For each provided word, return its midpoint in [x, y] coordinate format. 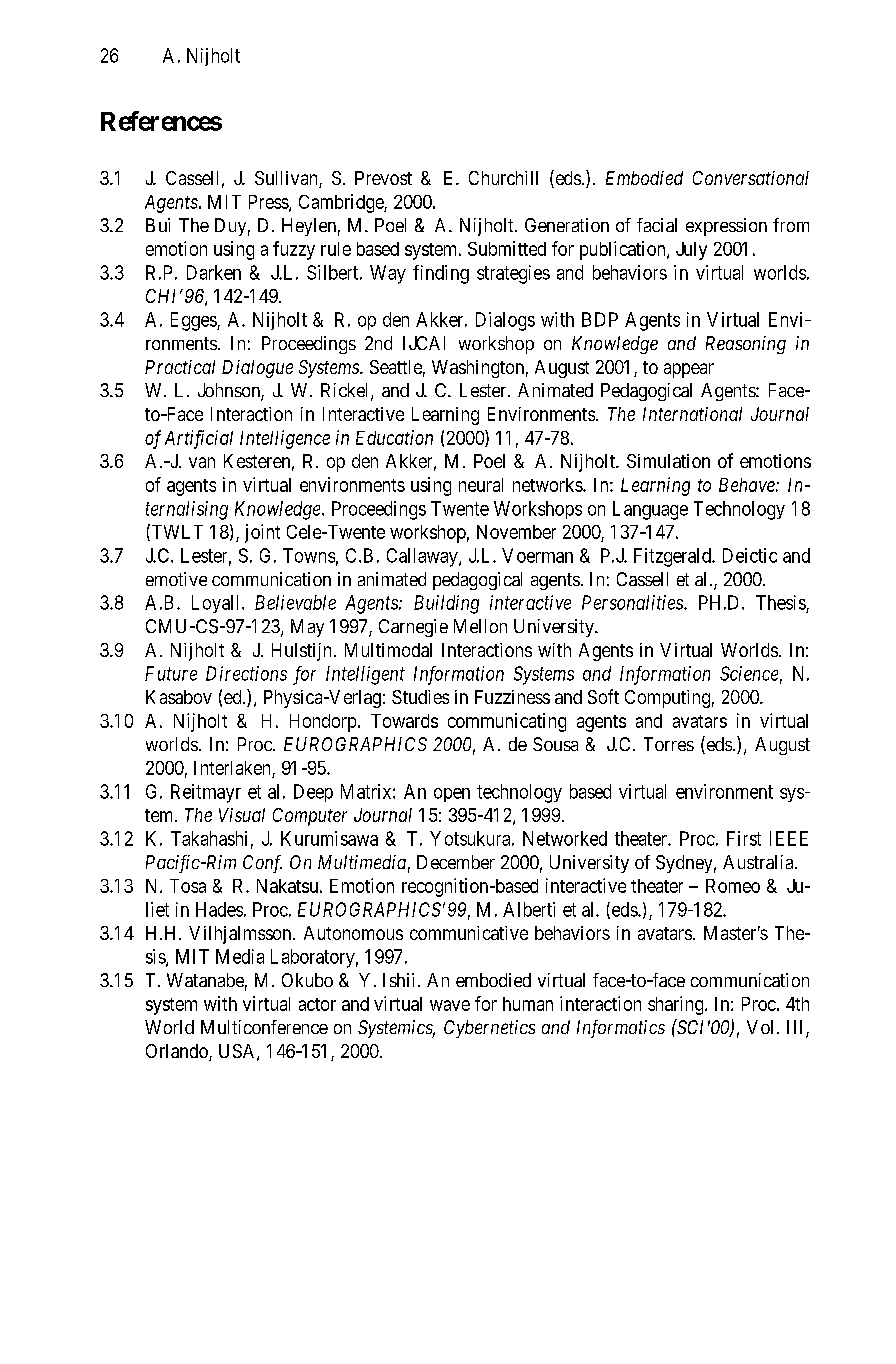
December [456, 862]
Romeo [733, 886]
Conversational [751, 178]
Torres [669, 744]
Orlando [178, 1052]
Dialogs [505, 321]
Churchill [503, 178]
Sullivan [287, 179]
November [516, 532]
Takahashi [209, 838]
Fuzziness [512, 697]
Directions [246, 673]
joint [262, 533]
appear [689, 370]
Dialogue [257, 369]
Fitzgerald [673, 557]
